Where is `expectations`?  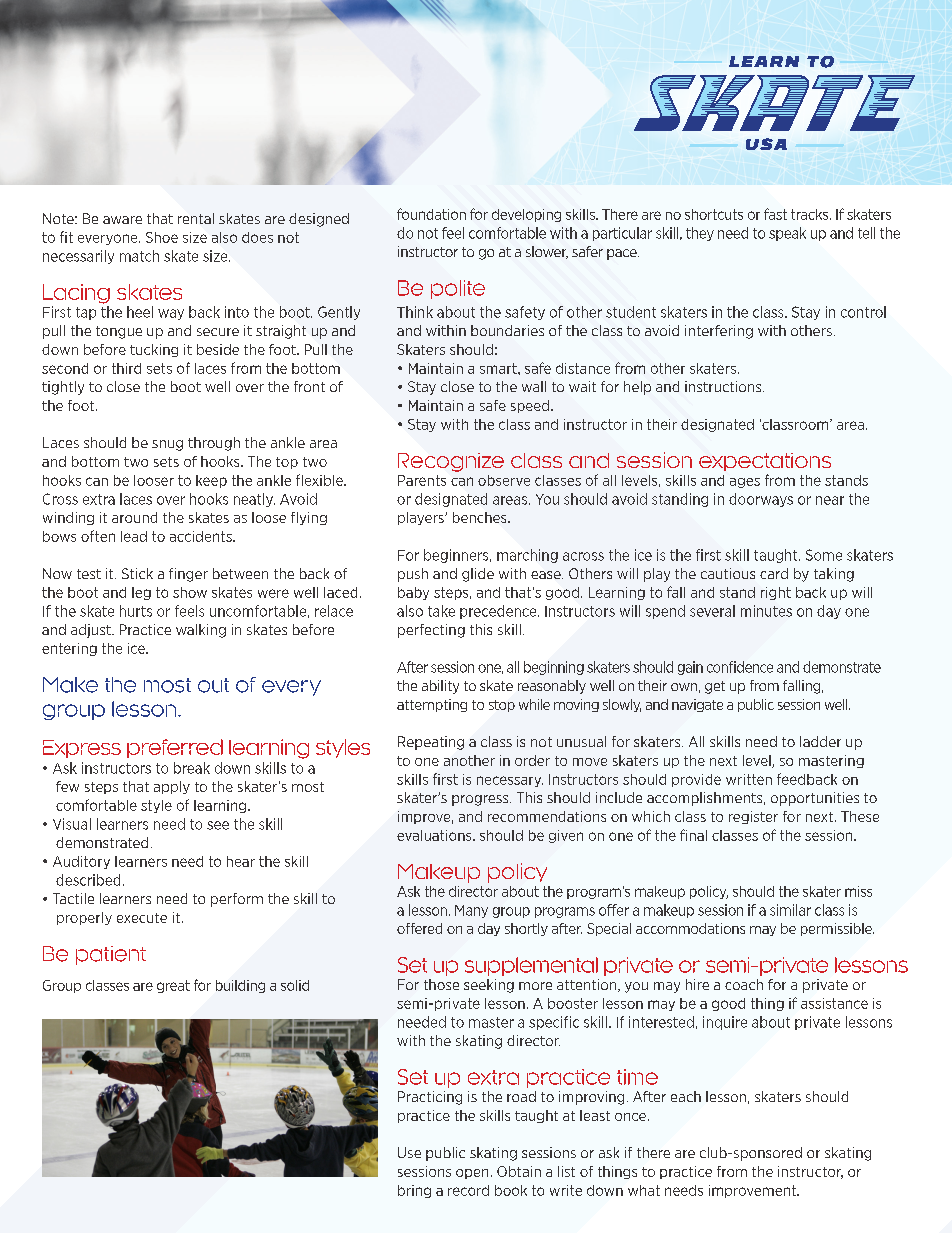 expectations is located at coordinates (765, 462).
